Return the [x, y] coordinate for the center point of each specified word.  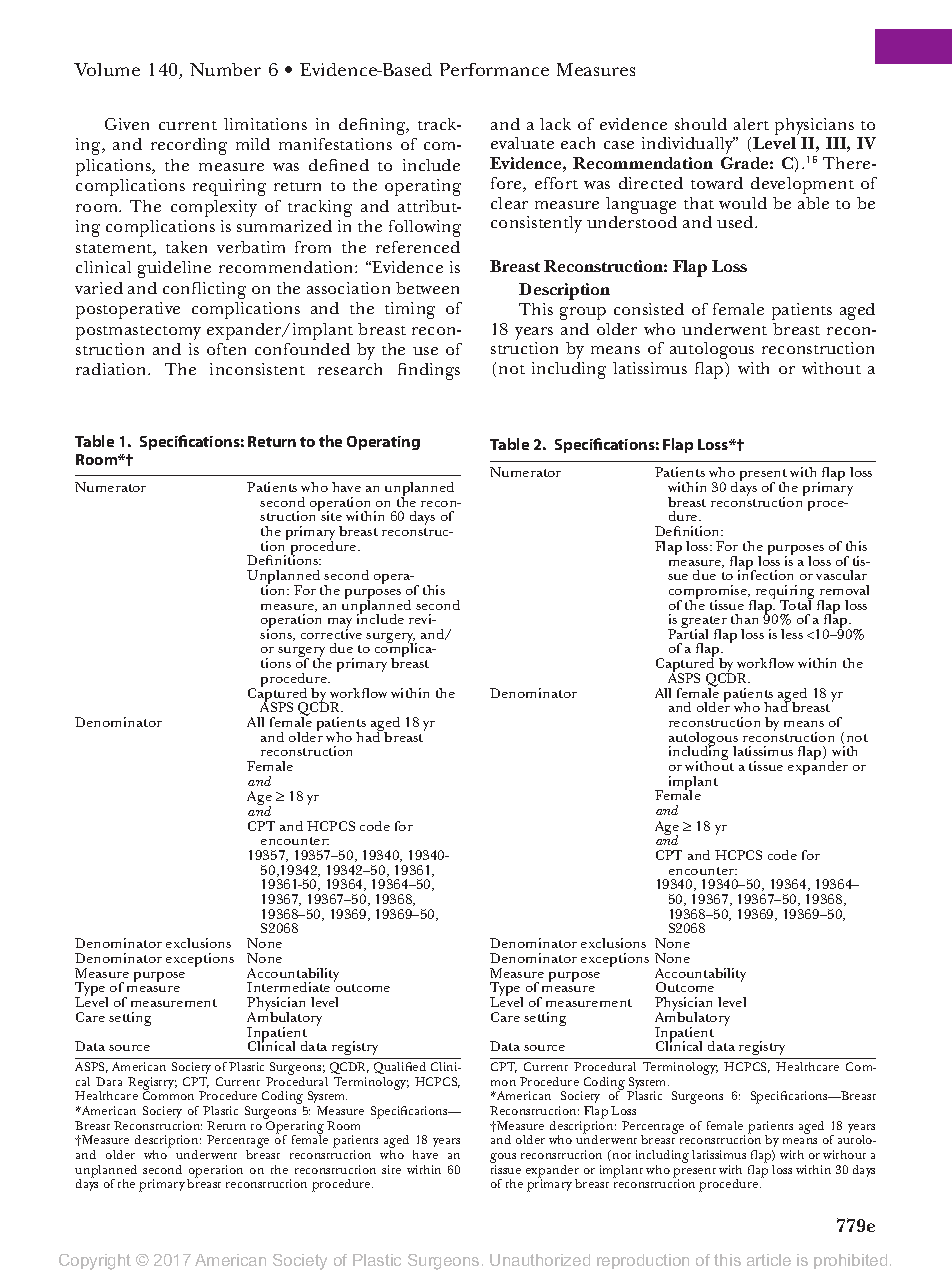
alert [751, 124]
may [340, 624]
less [792, 634]
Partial [688, 633]
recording [189, 146]
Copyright [95, 1262]
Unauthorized [540, 1260]
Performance [494, 69]
